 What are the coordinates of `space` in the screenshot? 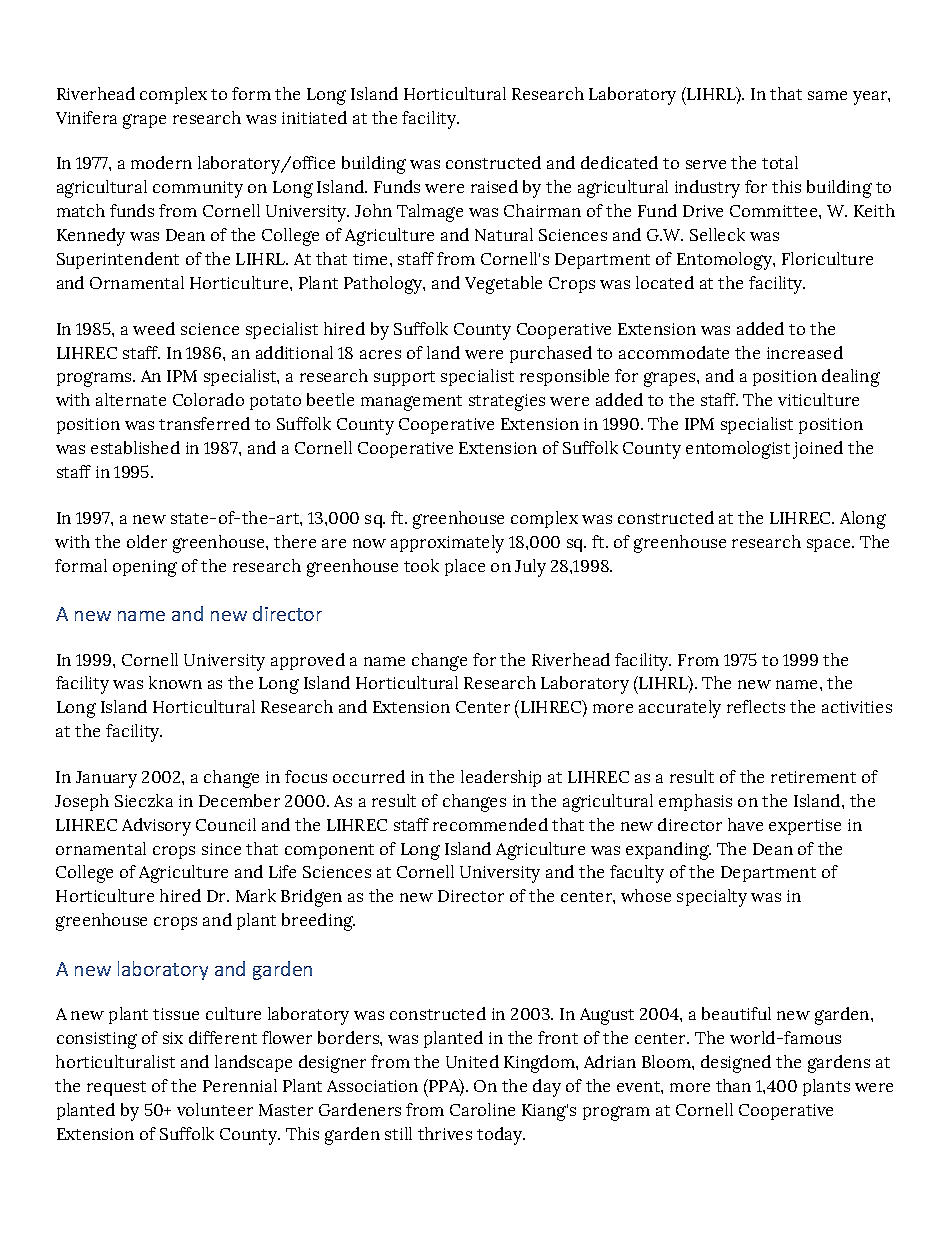 It's located at (830, 545).
